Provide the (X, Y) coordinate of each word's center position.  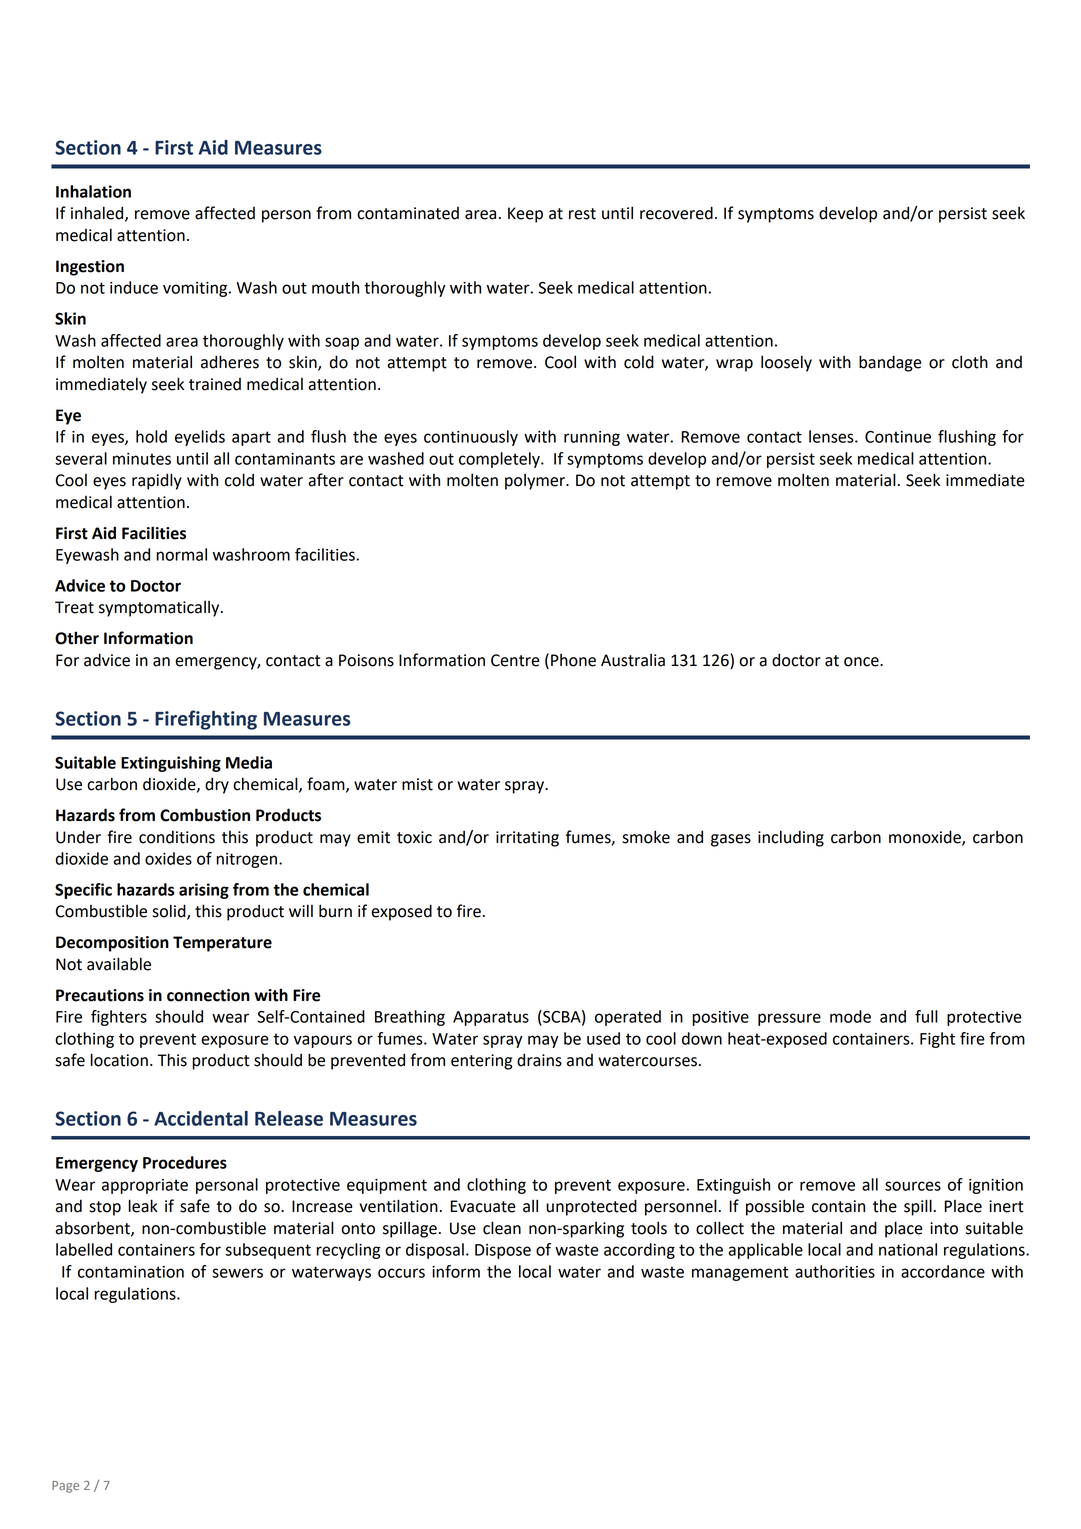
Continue (898, 437)
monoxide (926, 837)
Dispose (503, 1251)
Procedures (185, 1162)
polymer (536, 482)
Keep (525, 215)
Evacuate (483, 1206)
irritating (527, 839)
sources (913, 1186)
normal (181, 554)
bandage (890, 363)
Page (65, 1487)
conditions (177, 837)
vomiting (196, 289)
